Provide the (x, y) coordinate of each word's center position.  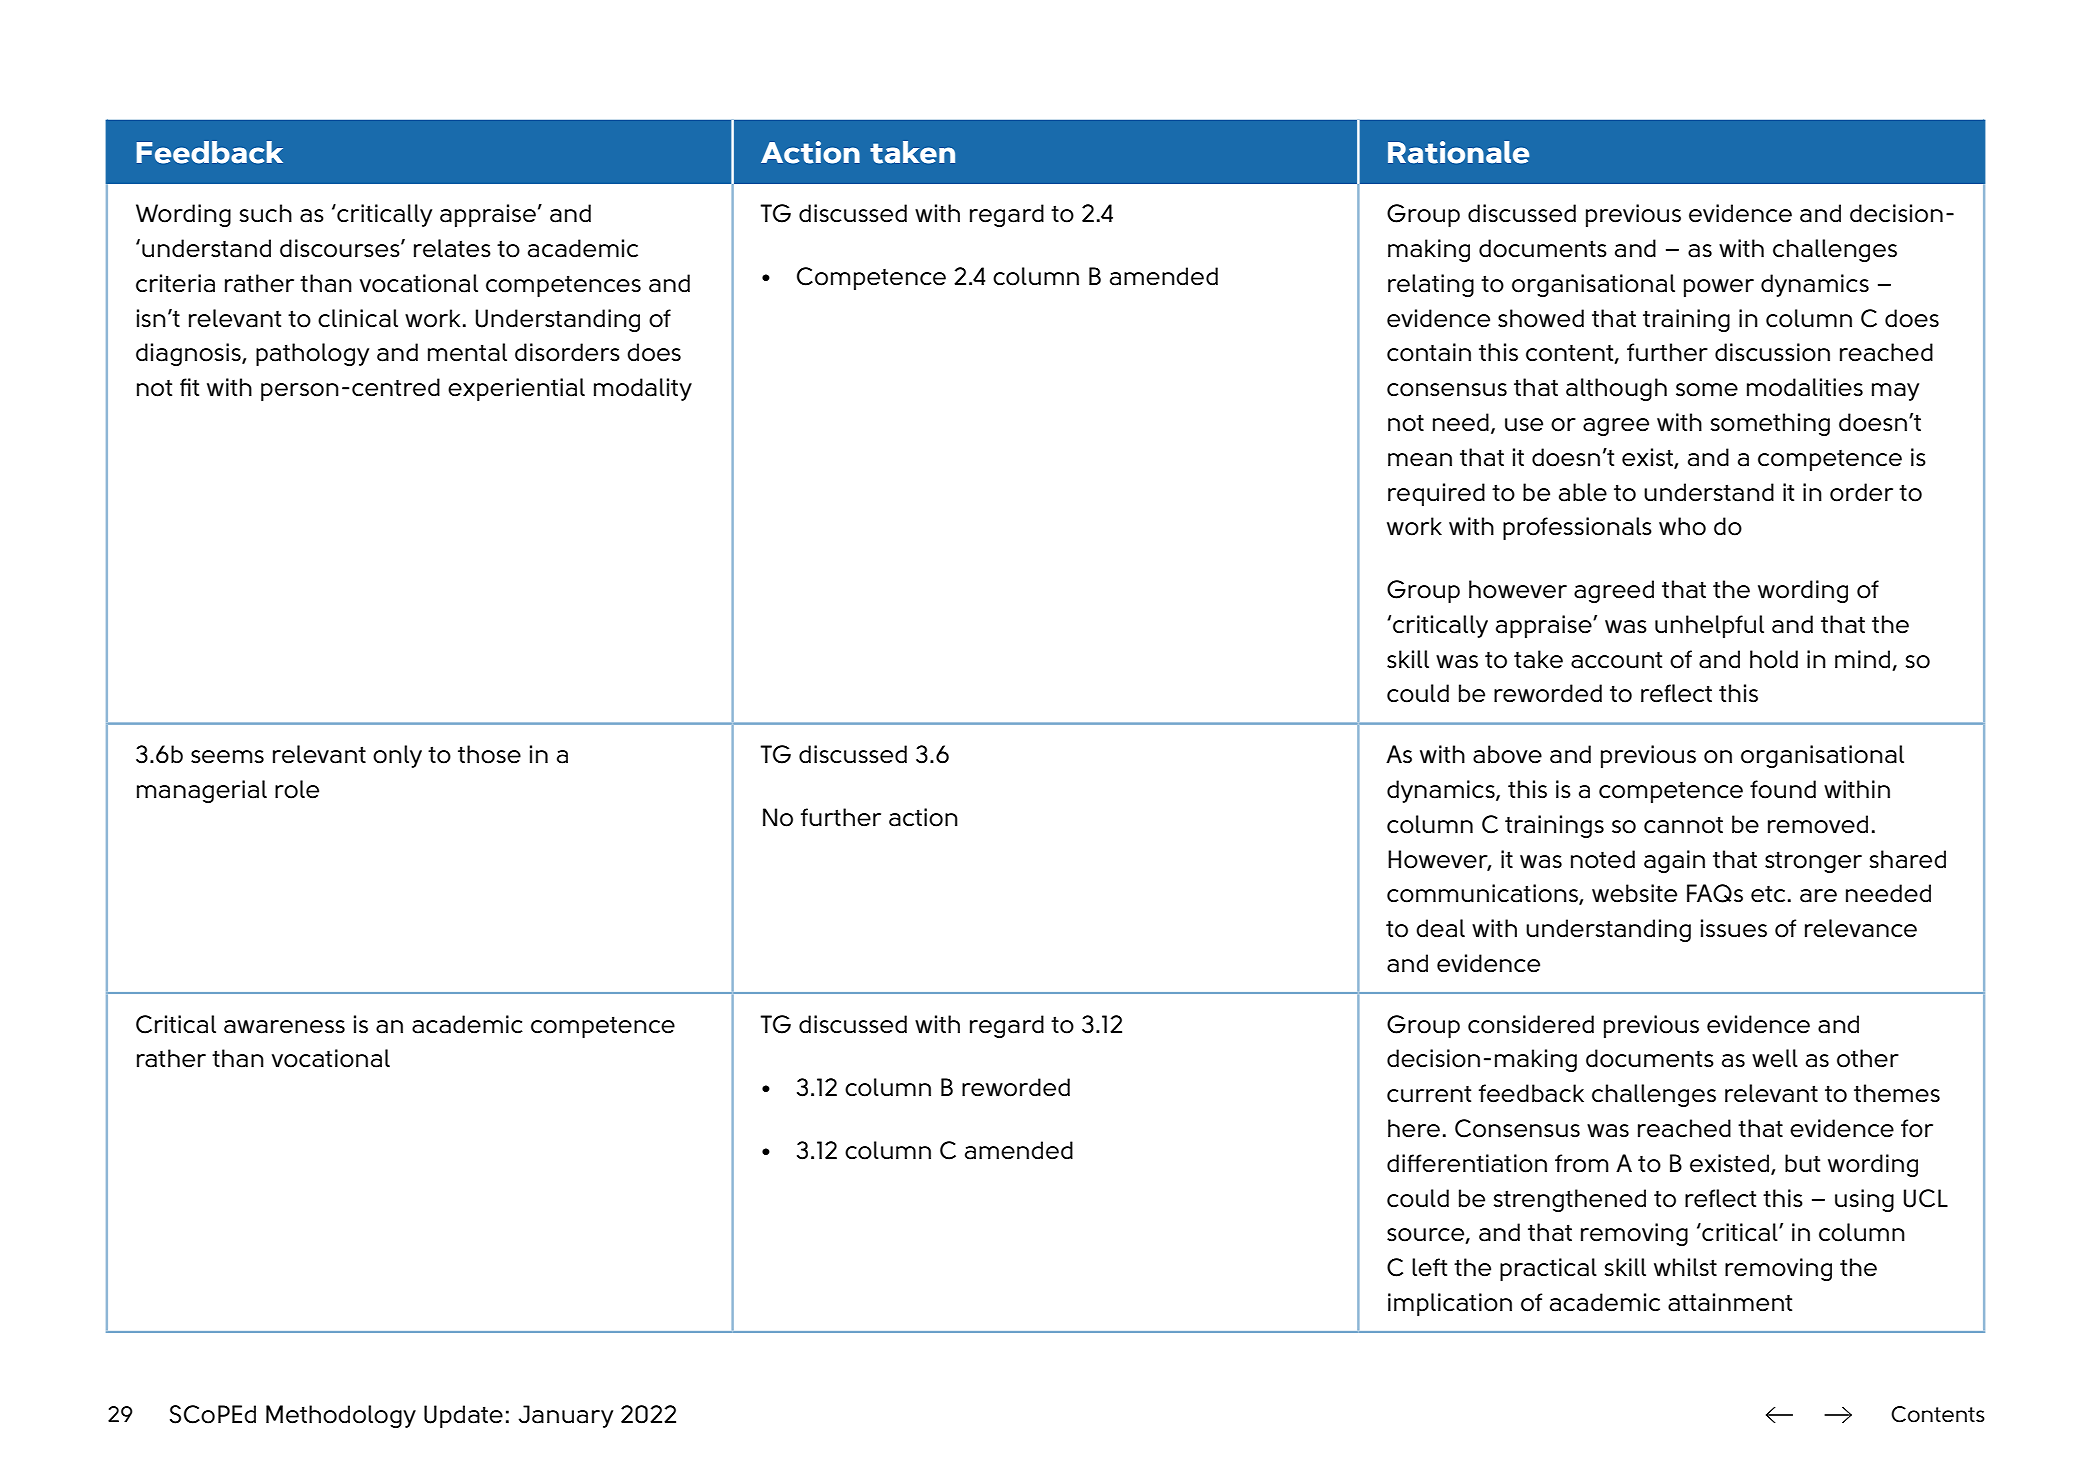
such (266, 213)
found (1783, 789)
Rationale (1458, 152)
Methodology (341, 1416)
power (1719, 288)
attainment (1730, 1302)
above (1507, 754)
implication (1450, 1304)
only (397, 756)
